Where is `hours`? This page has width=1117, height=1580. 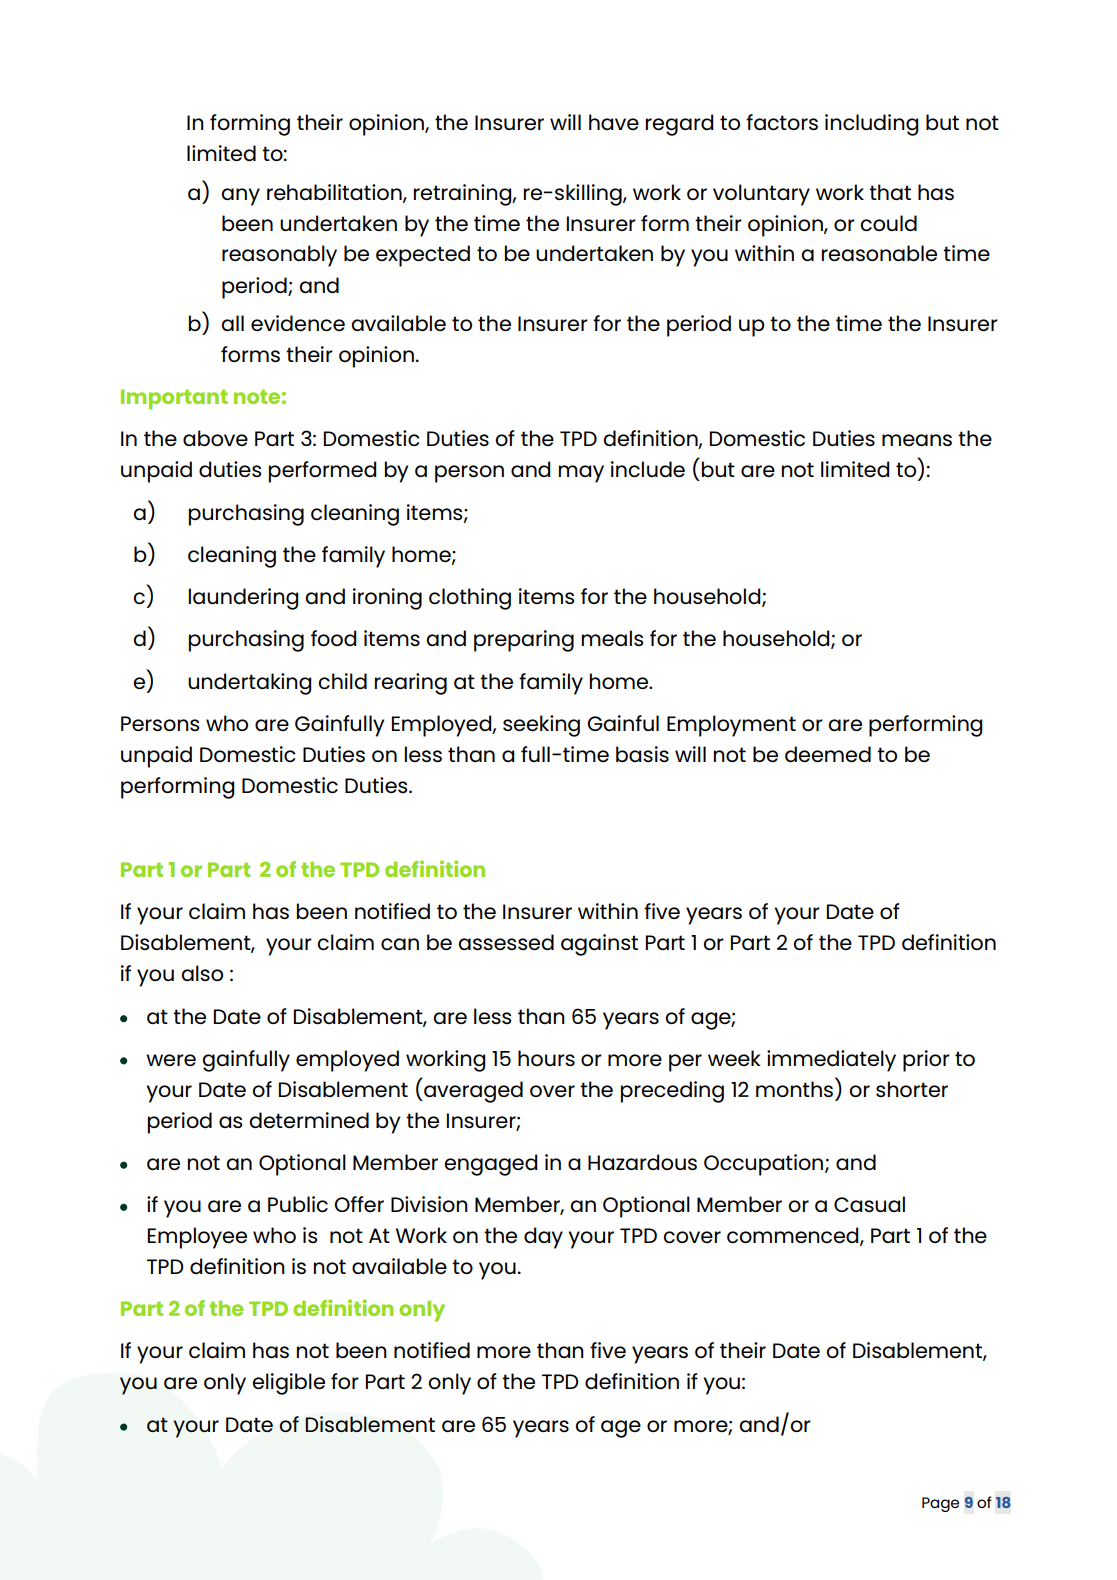
hours is located at coordinates (546, 1058).
